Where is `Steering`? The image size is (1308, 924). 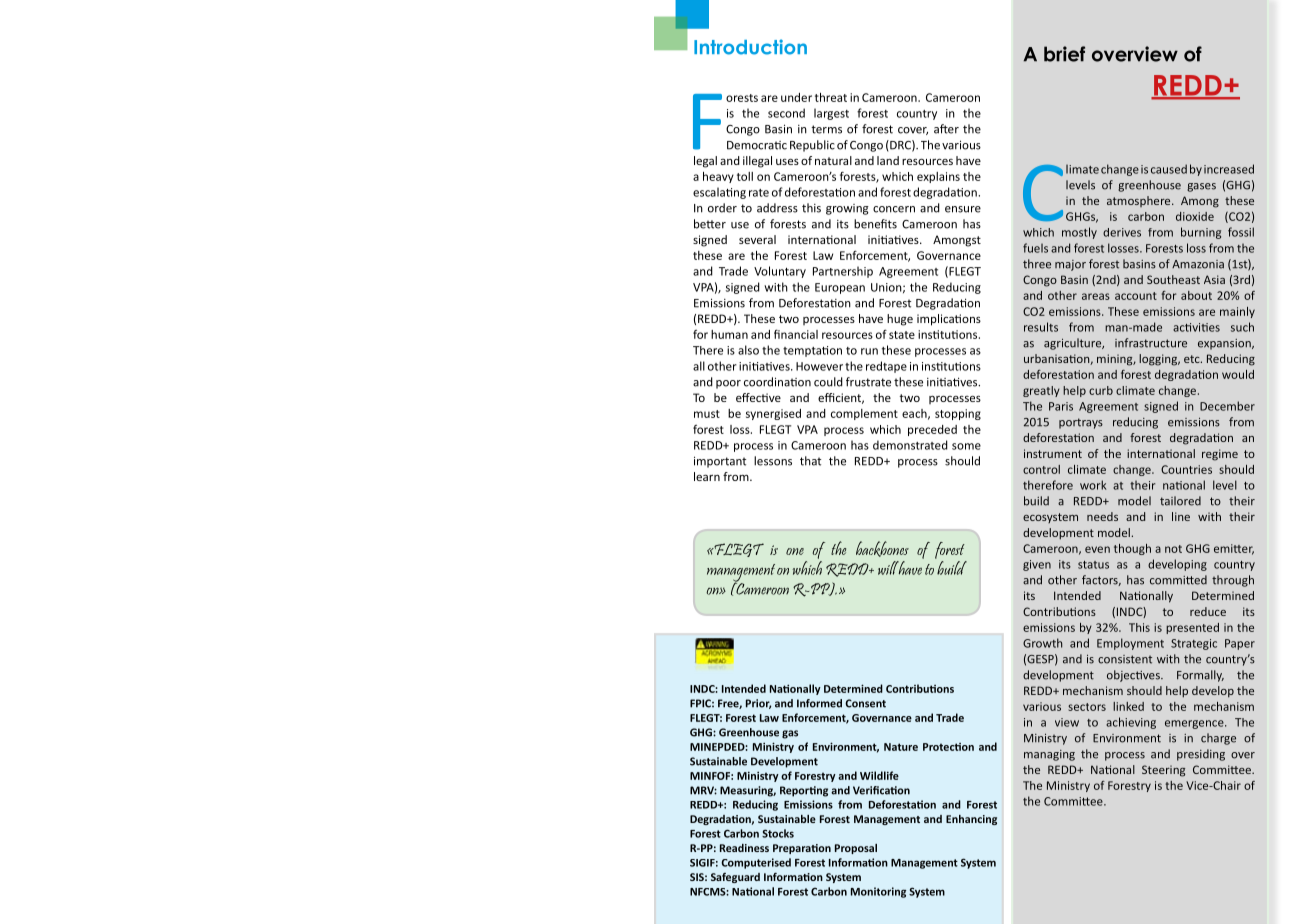
Steering is located at coordinates (1163, 771).
